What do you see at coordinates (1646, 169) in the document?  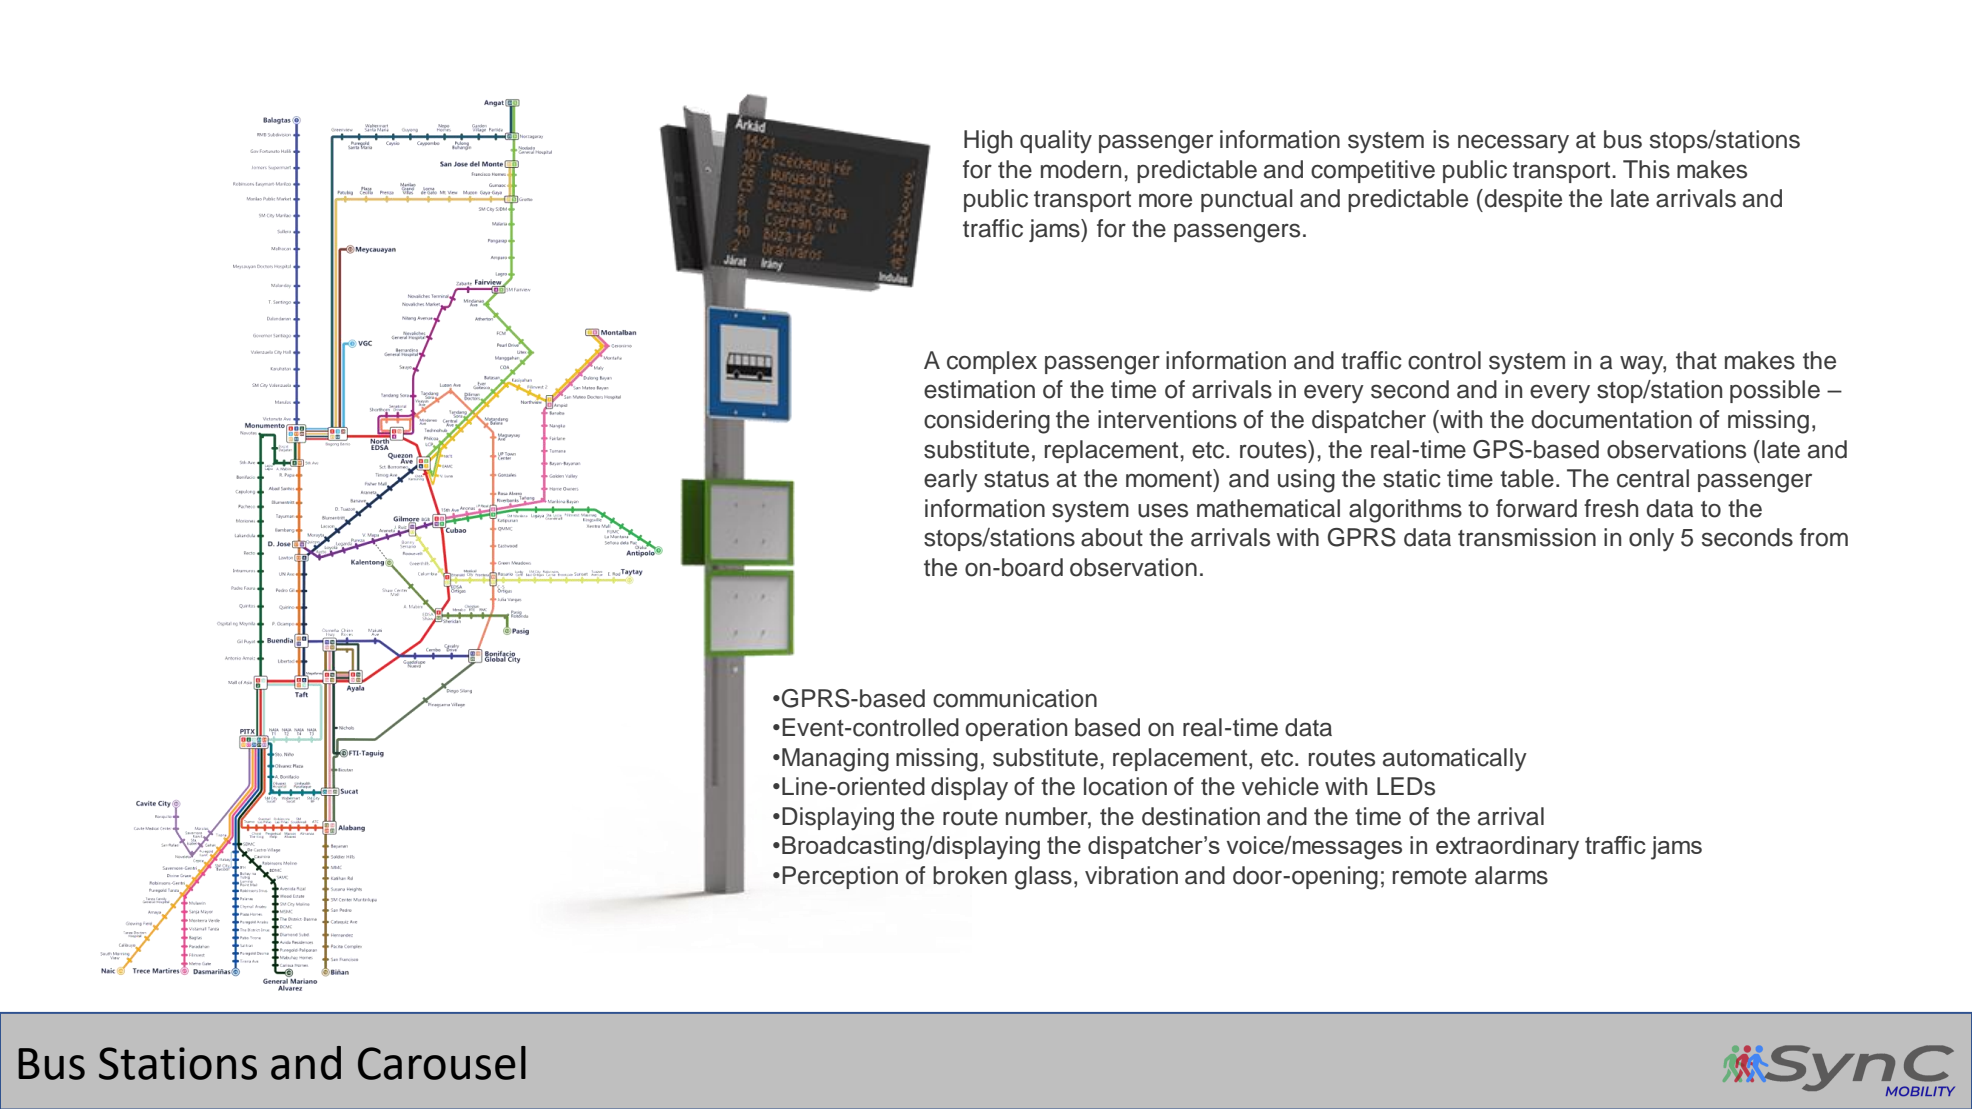 I see `This` at bounding box center [1646, 169].
